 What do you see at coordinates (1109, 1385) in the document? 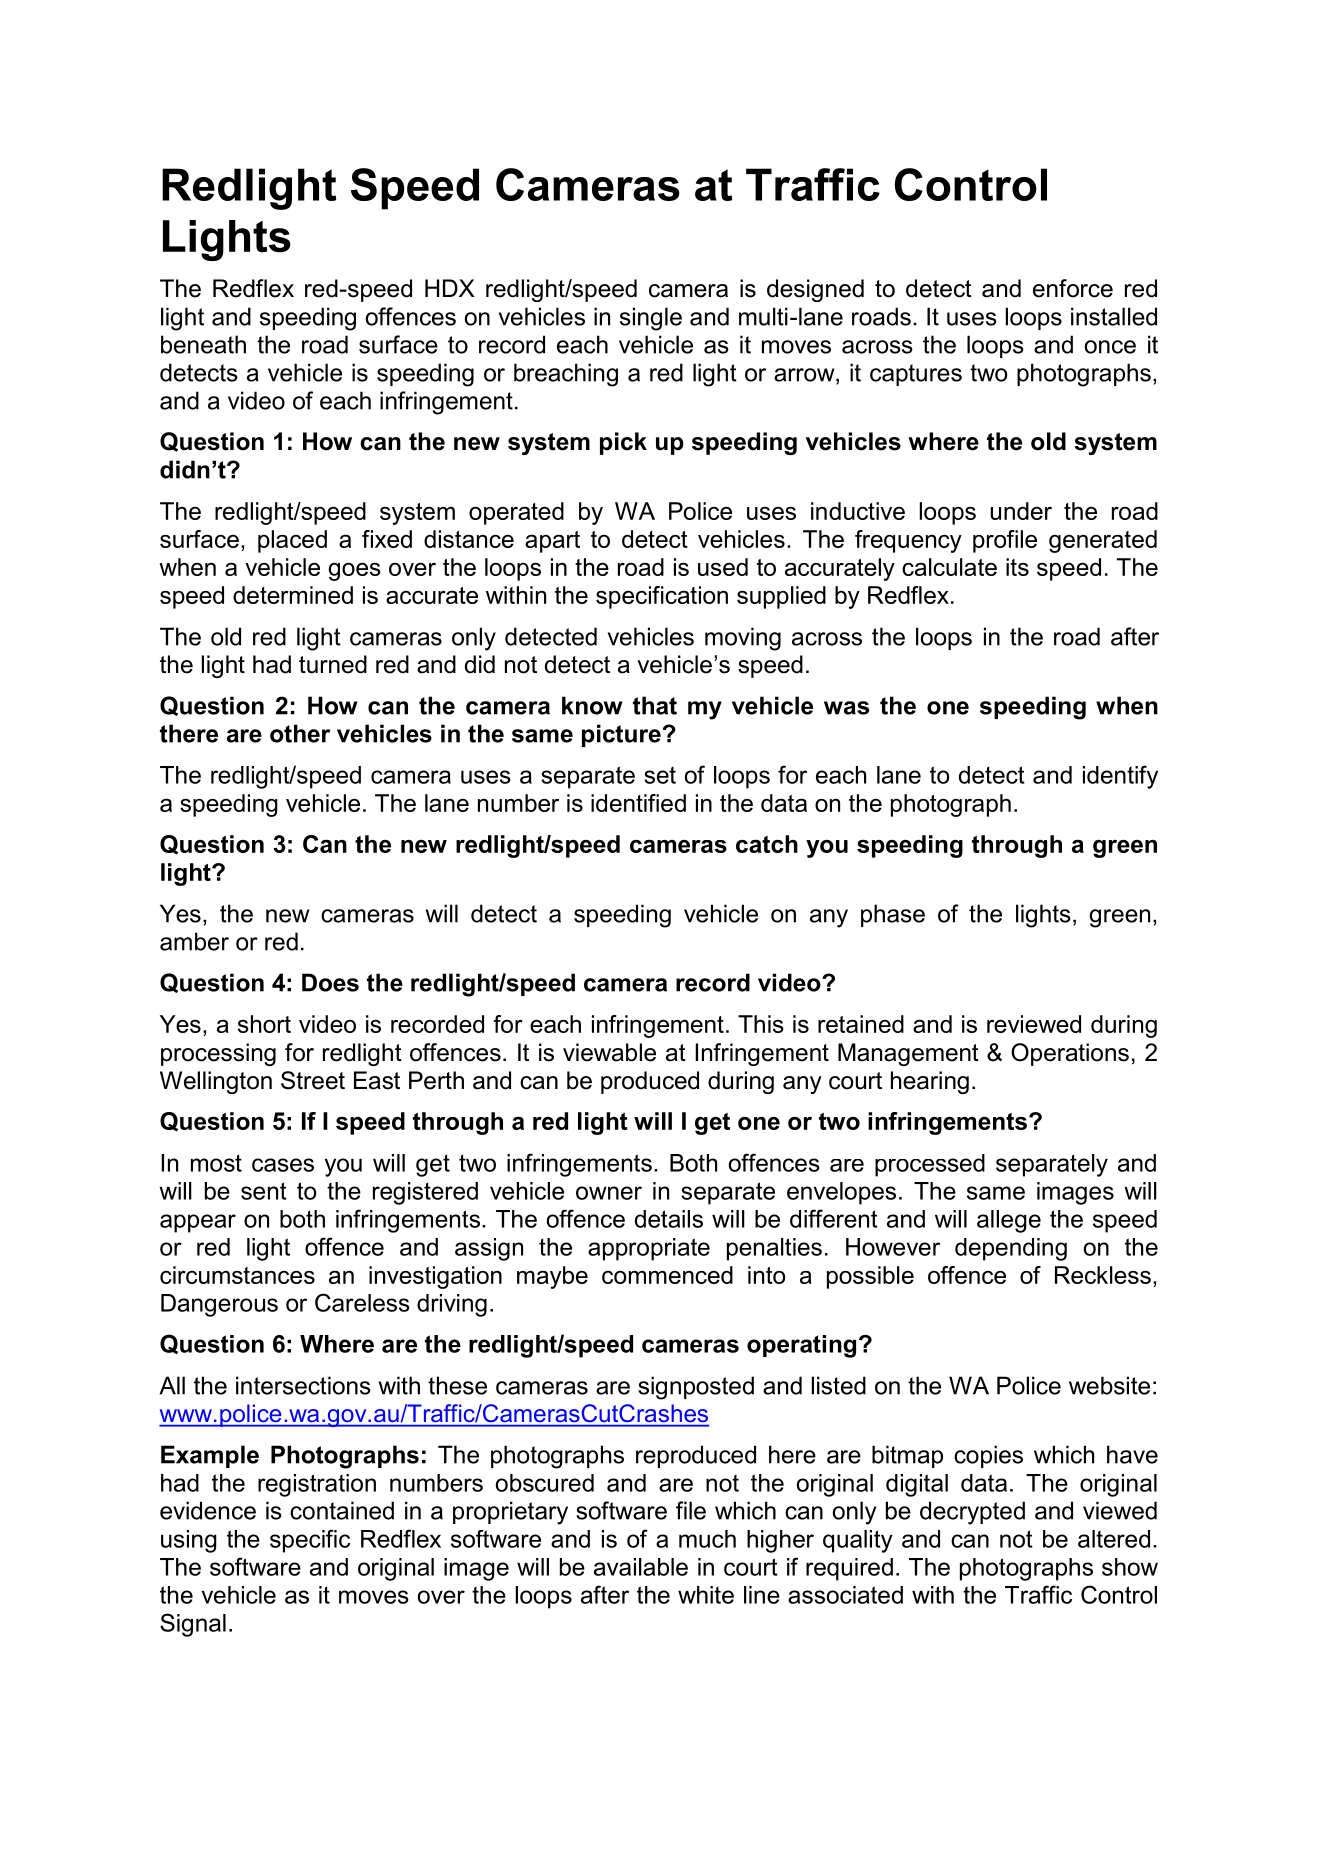
I see `website` at bounding box center [1109, 1385].
